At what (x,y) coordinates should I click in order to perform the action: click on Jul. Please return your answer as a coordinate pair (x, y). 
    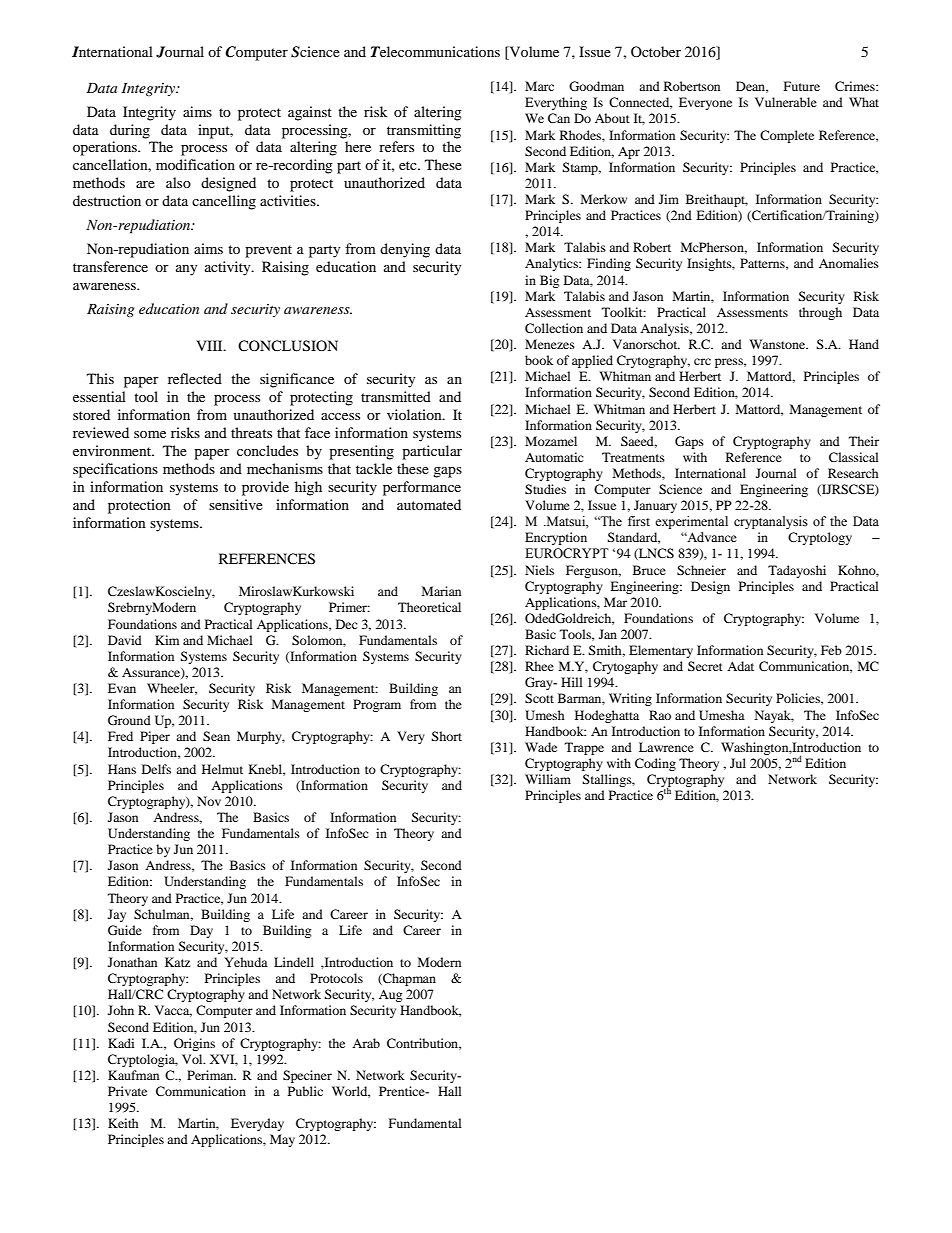
    Looking at the image, I should click on (738, 763).
